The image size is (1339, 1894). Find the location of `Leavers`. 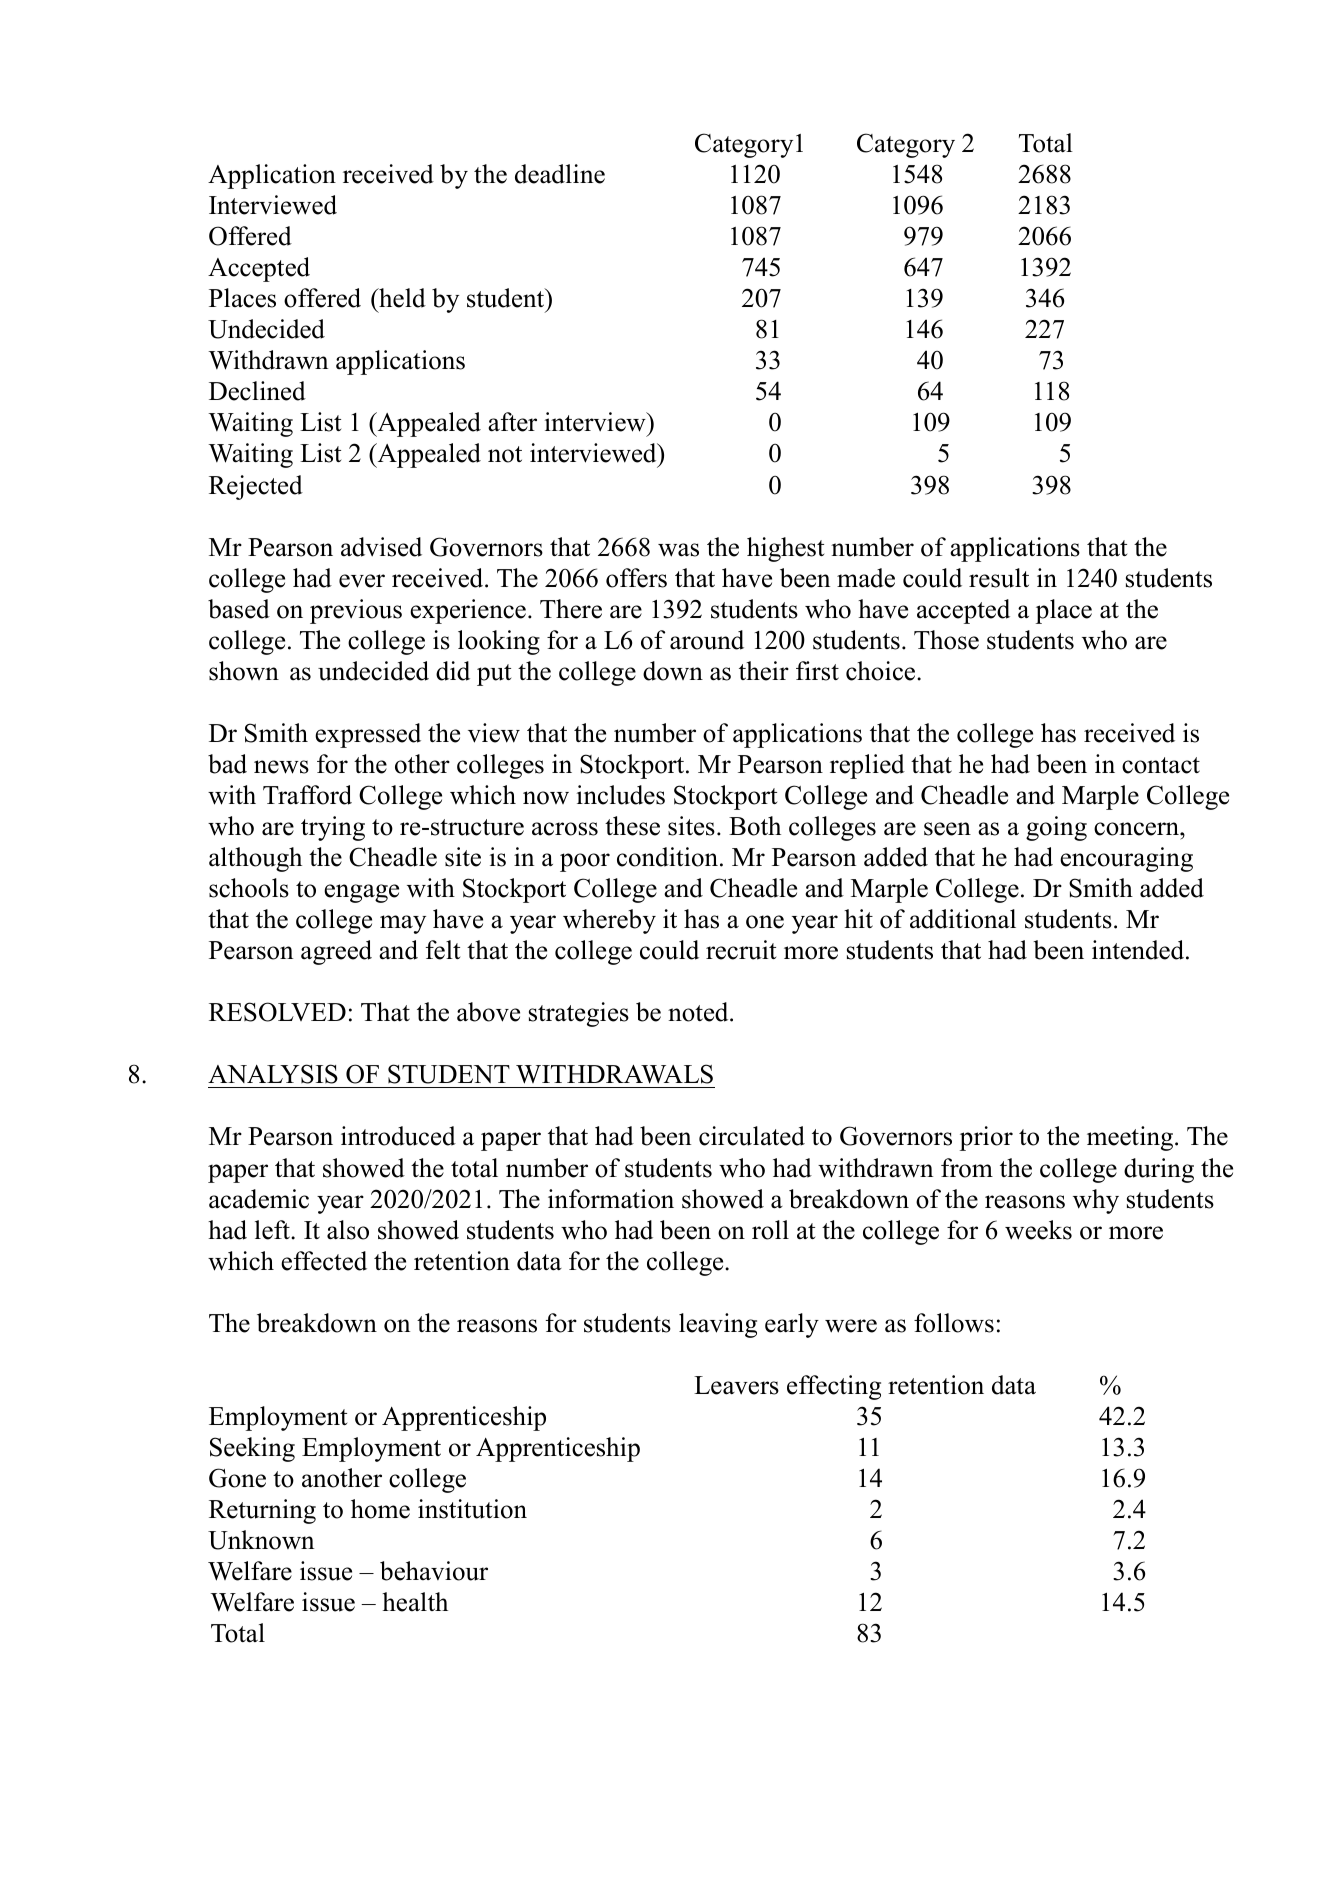

Leavers is located at coordinates (736, 1385).
